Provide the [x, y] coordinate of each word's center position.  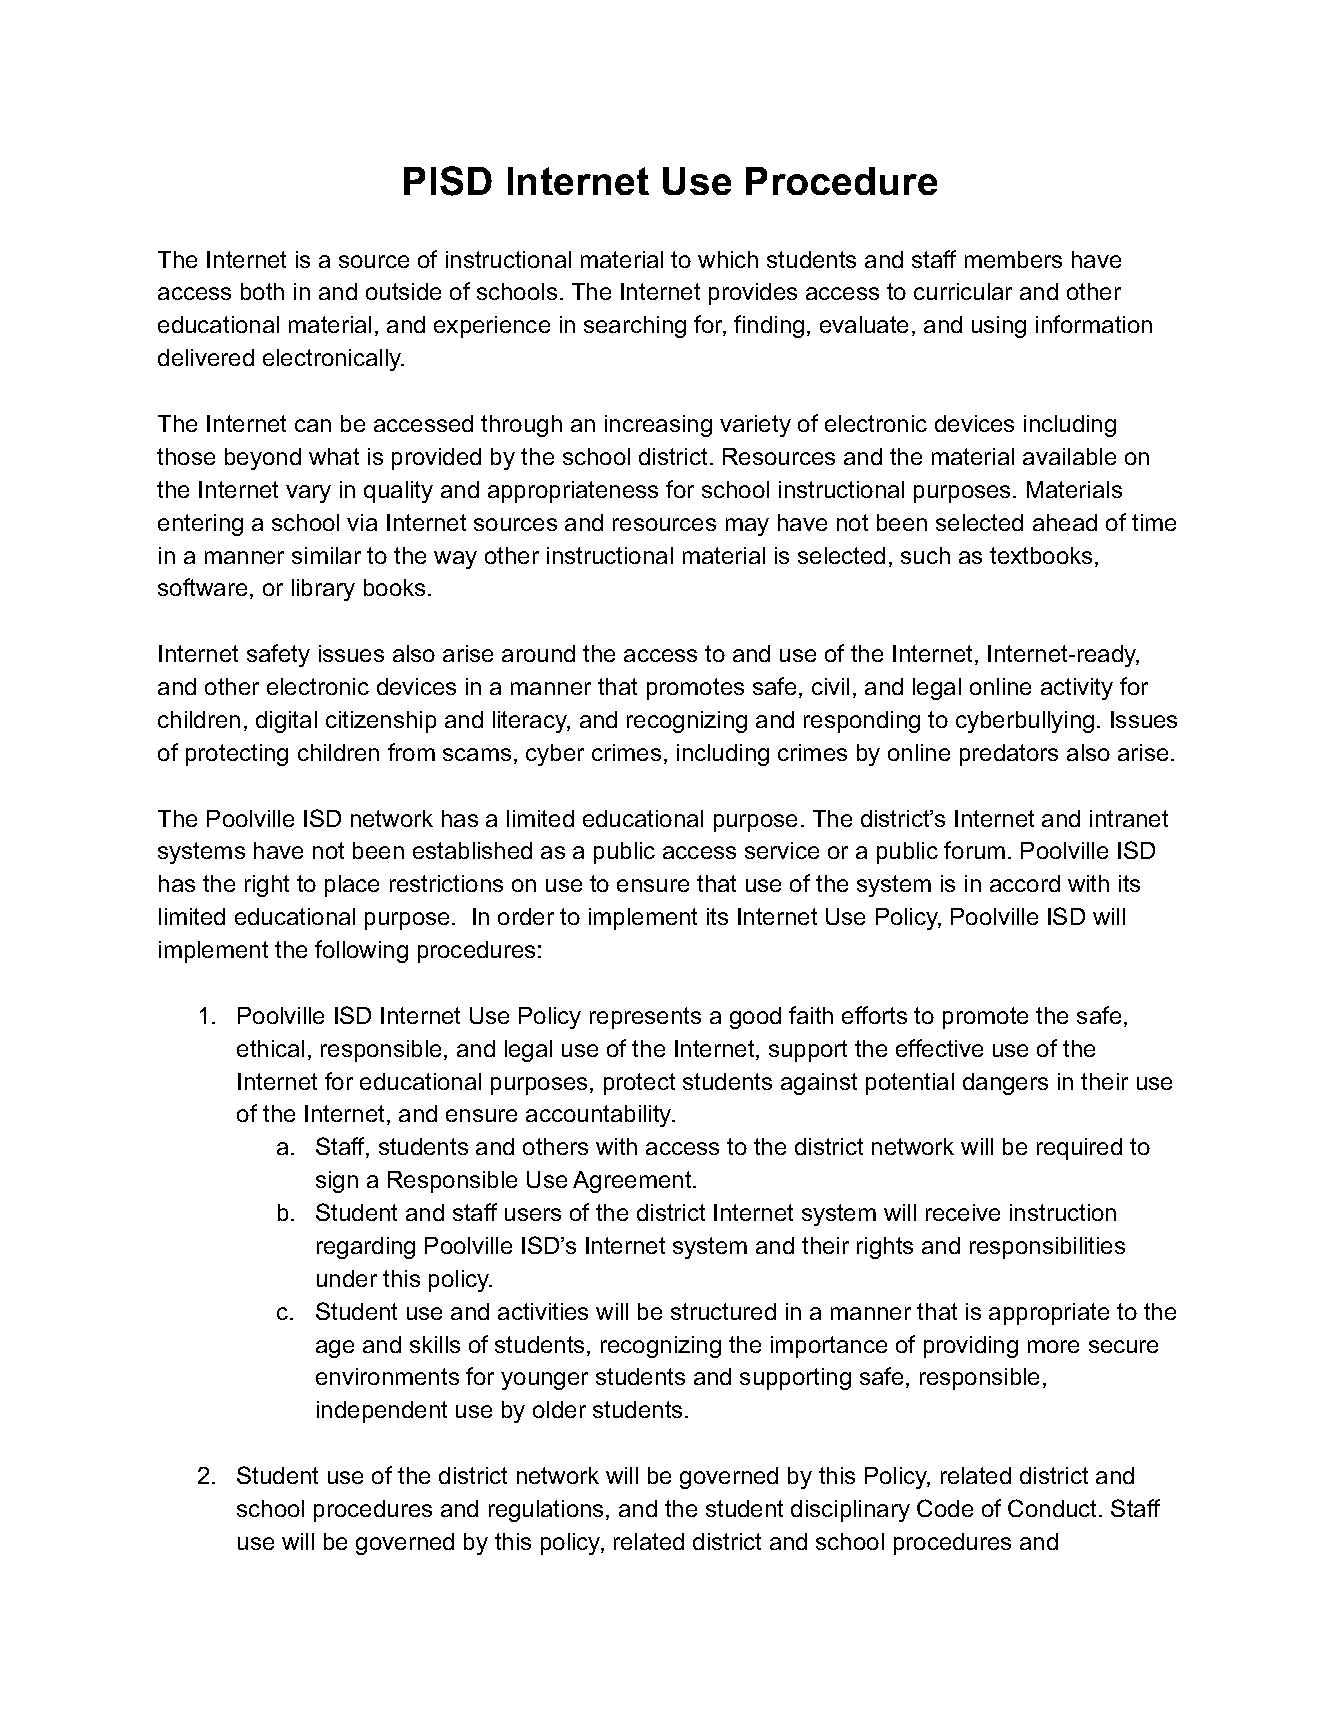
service [782, 850]
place [352, 886]
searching [635, 327]
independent [382, 1412]
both [262, 291]
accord [1025, 883]
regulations [546, 1511]
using [999, 327]
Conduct [1054, 1508]
